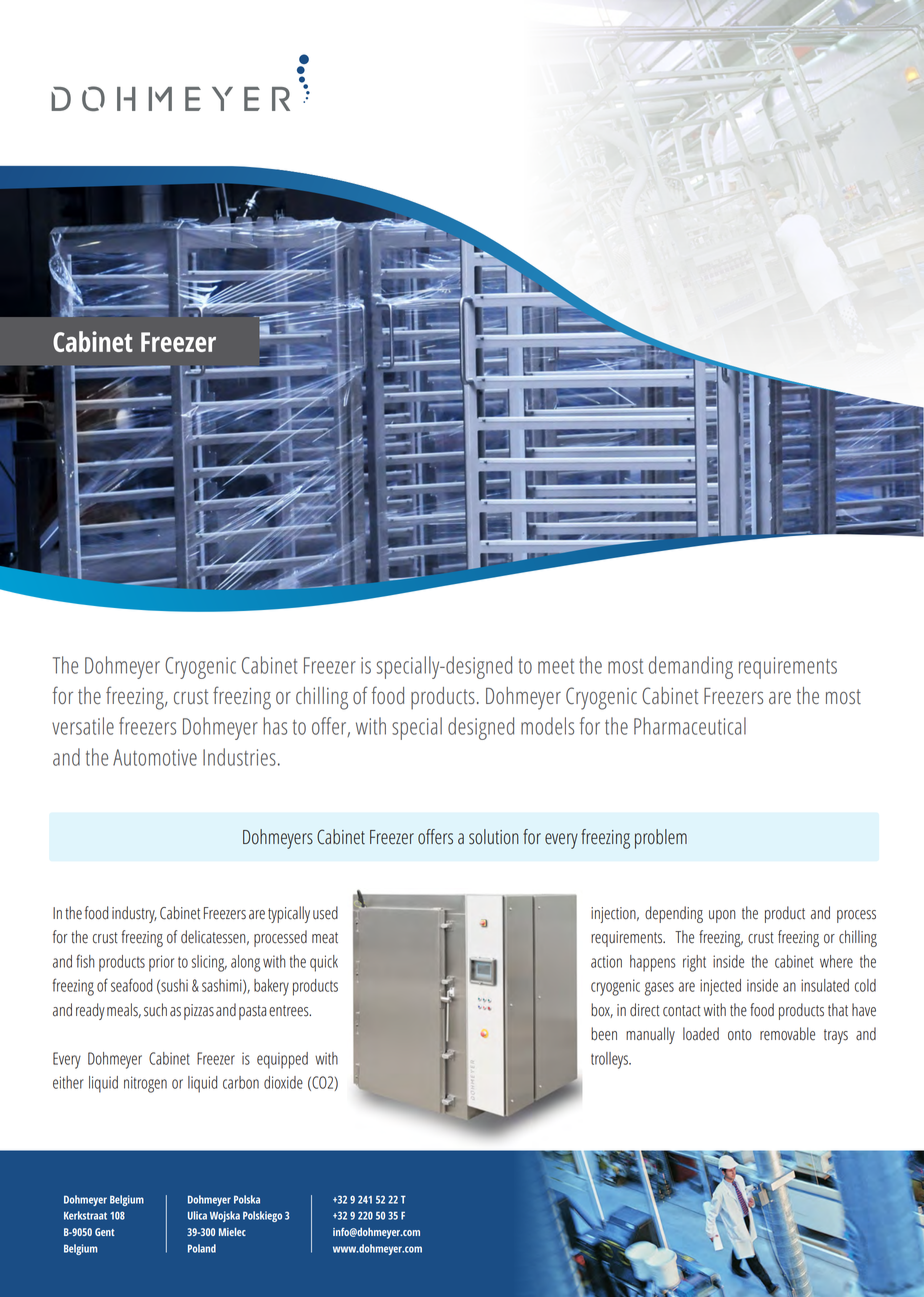 This screenshot has width=924, height=1297. What do you see at coordinates (83, 726) in the screenshot?
I see `versatile` at bounding box center [83, 726].
